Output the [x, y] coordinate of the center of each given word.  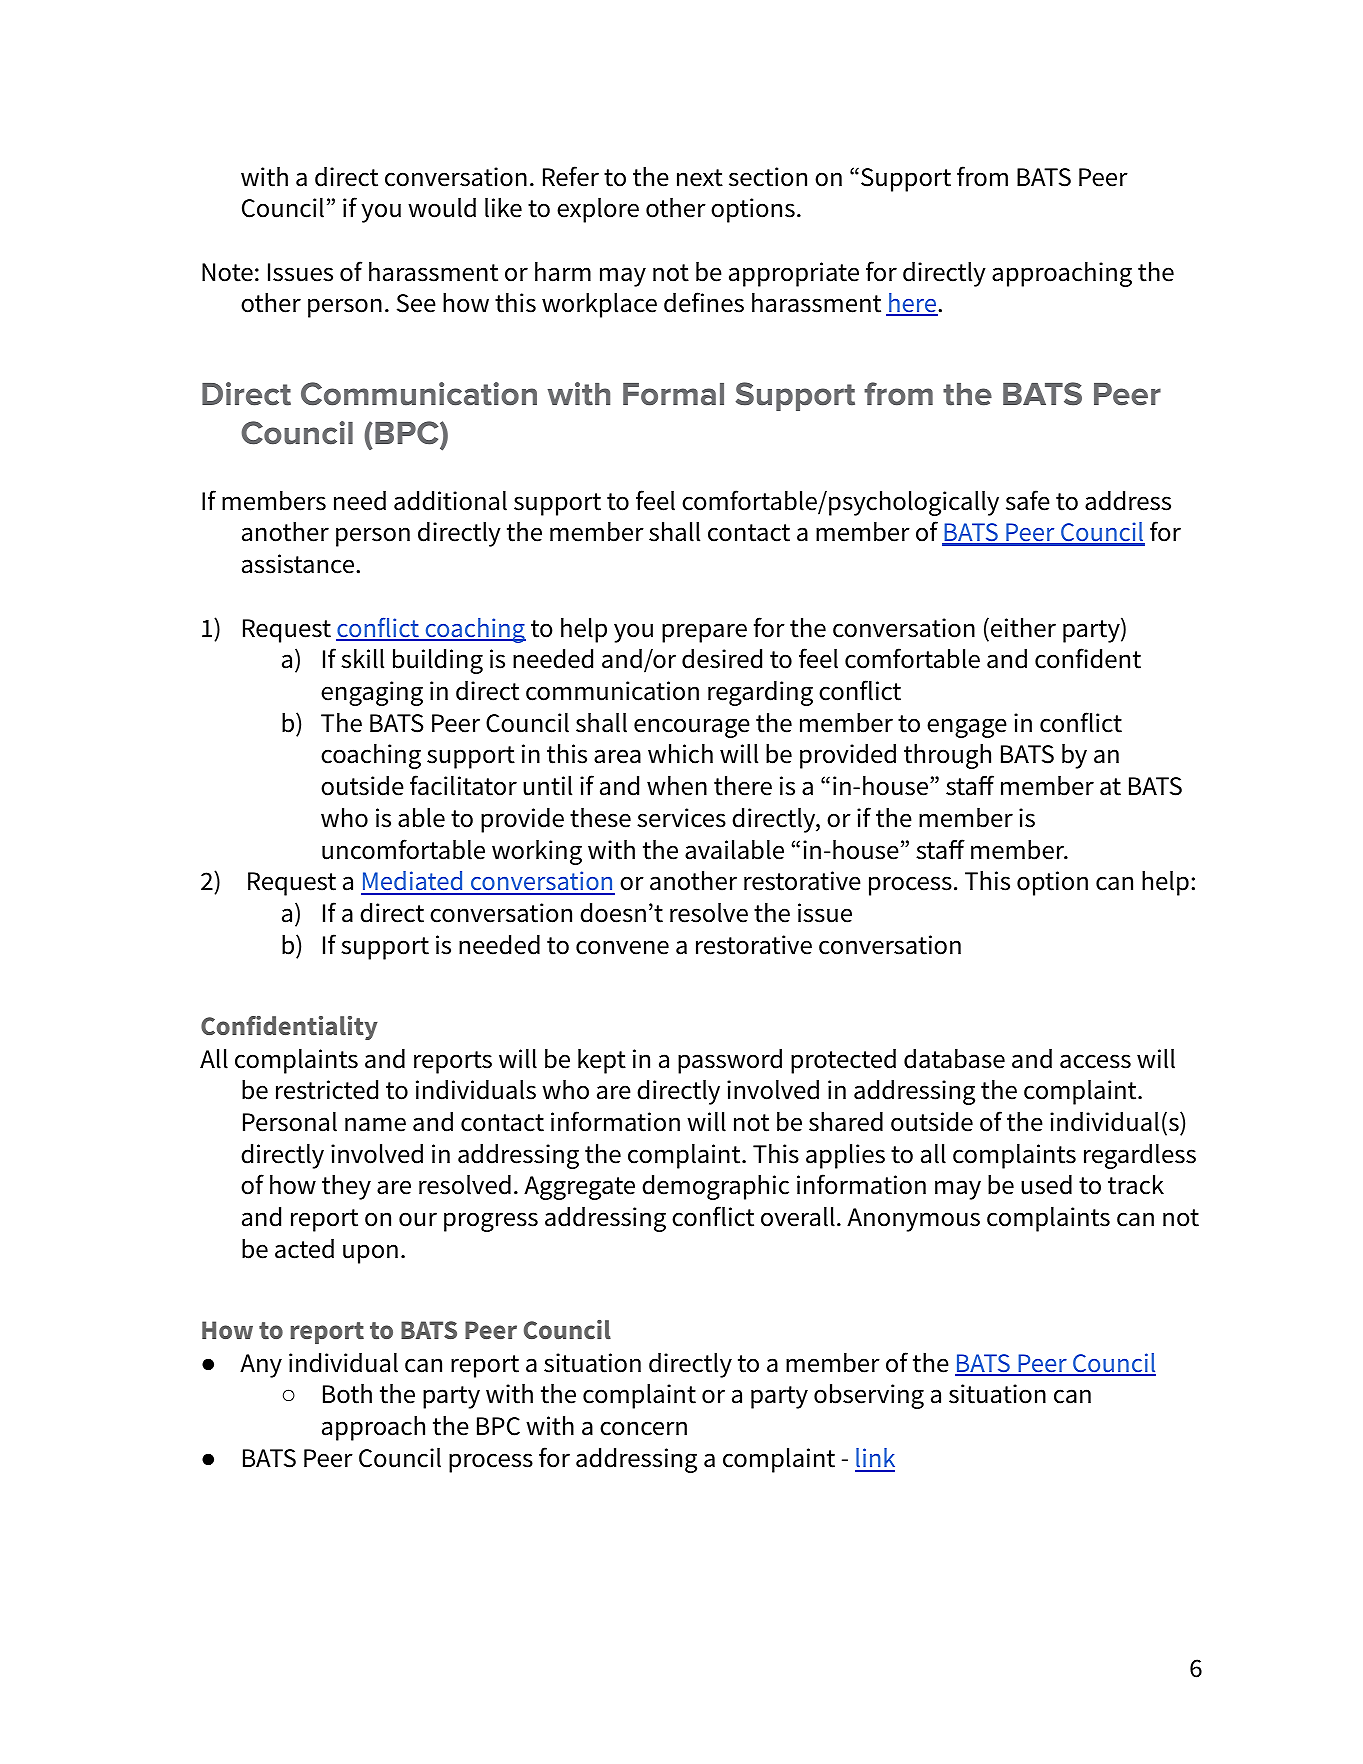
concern [643, 1428]
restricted [327, 1090]
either [1023, 628]
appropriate [794, 274]
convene [622, 947]
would [442, 208]
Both [347, 1394]
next [700, 178]
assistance [299, 564]
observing [869, 1396]
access [1095, 1061]
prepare [704, 633]
